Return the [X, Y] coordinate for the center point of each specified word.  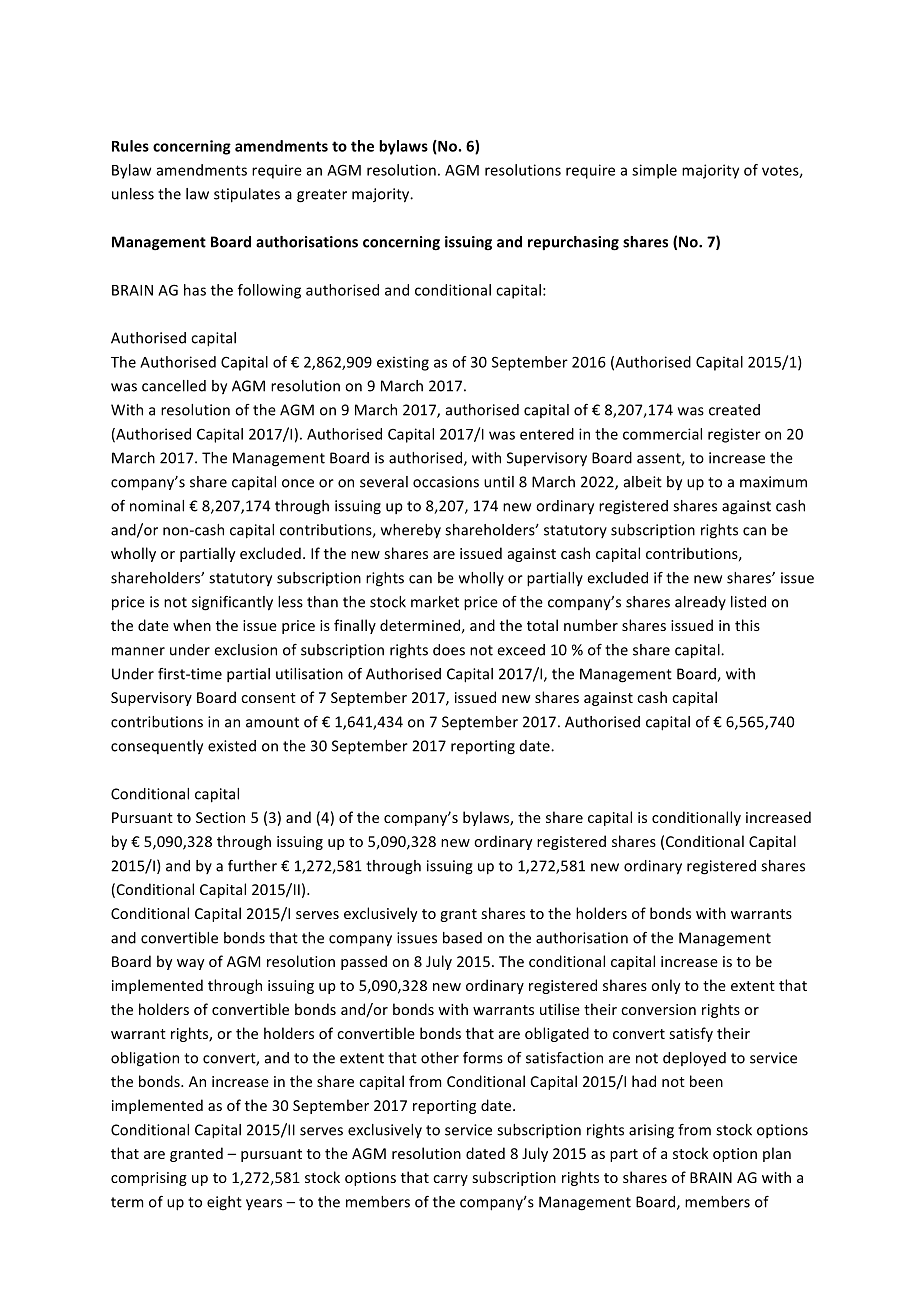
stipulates [247, 195]
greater [322, 196]
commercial [662, 434]
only [665, 986]
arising [651, 1131]
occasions [446, 482]
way [190, 964]
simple [654, 171]
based [462, 938]
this [747, 625]
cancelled [174, 386]
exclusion [245, 650]
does [449, 650]
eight [224, 1203]
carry [450, 1180]
